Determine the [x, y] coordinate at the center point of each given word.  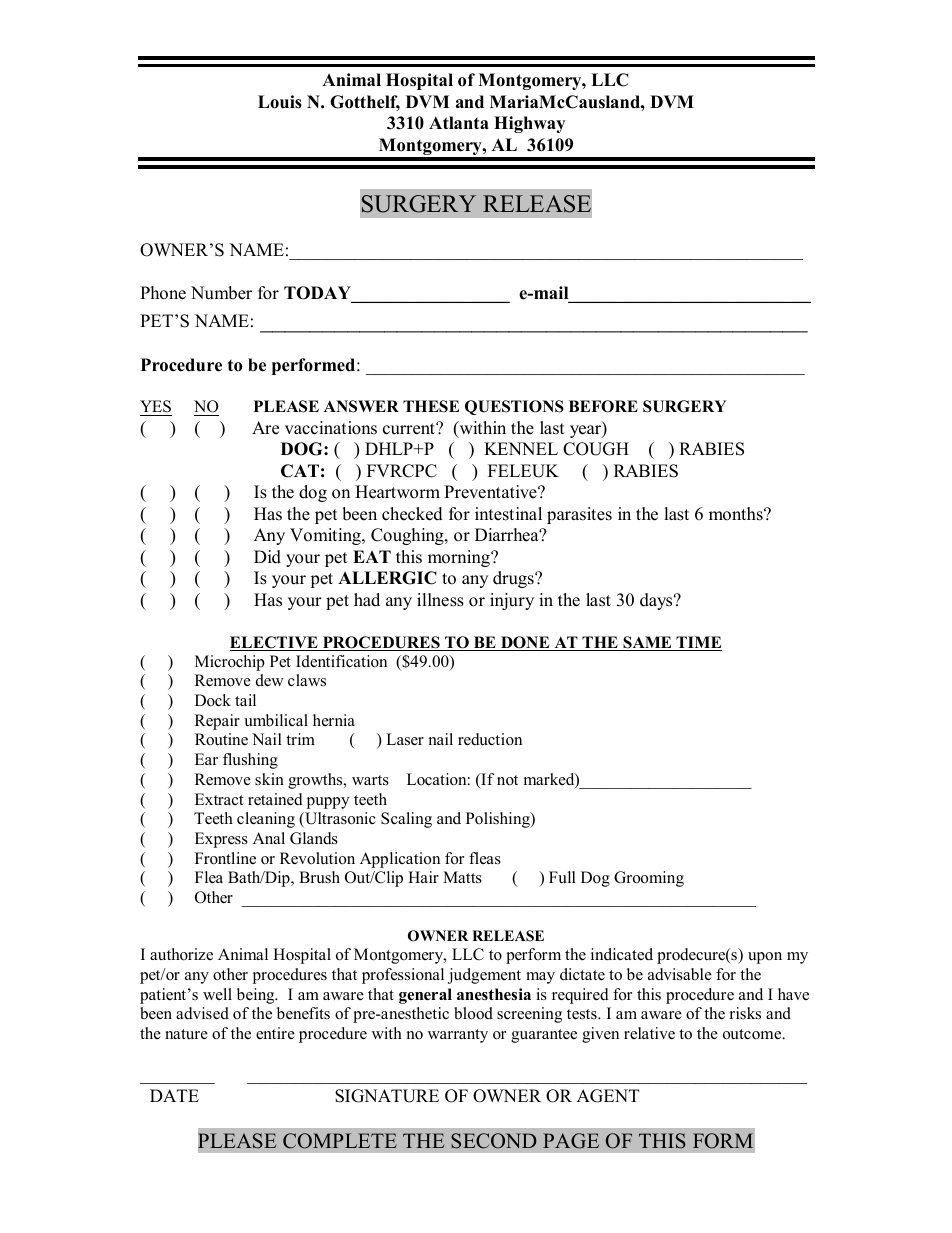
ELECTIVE [275, 643]
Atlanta [459, 122]
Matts [462, 877]
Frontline [225, 858]
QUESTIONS [514, 407]
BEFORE [603, 406]
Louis [280, 102]
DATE [174, 1095]
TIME [698, 643]
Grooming [649, 879]
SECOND [494, 1141]
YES [156, 408]
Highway [529, 124]
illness [440, 600]
